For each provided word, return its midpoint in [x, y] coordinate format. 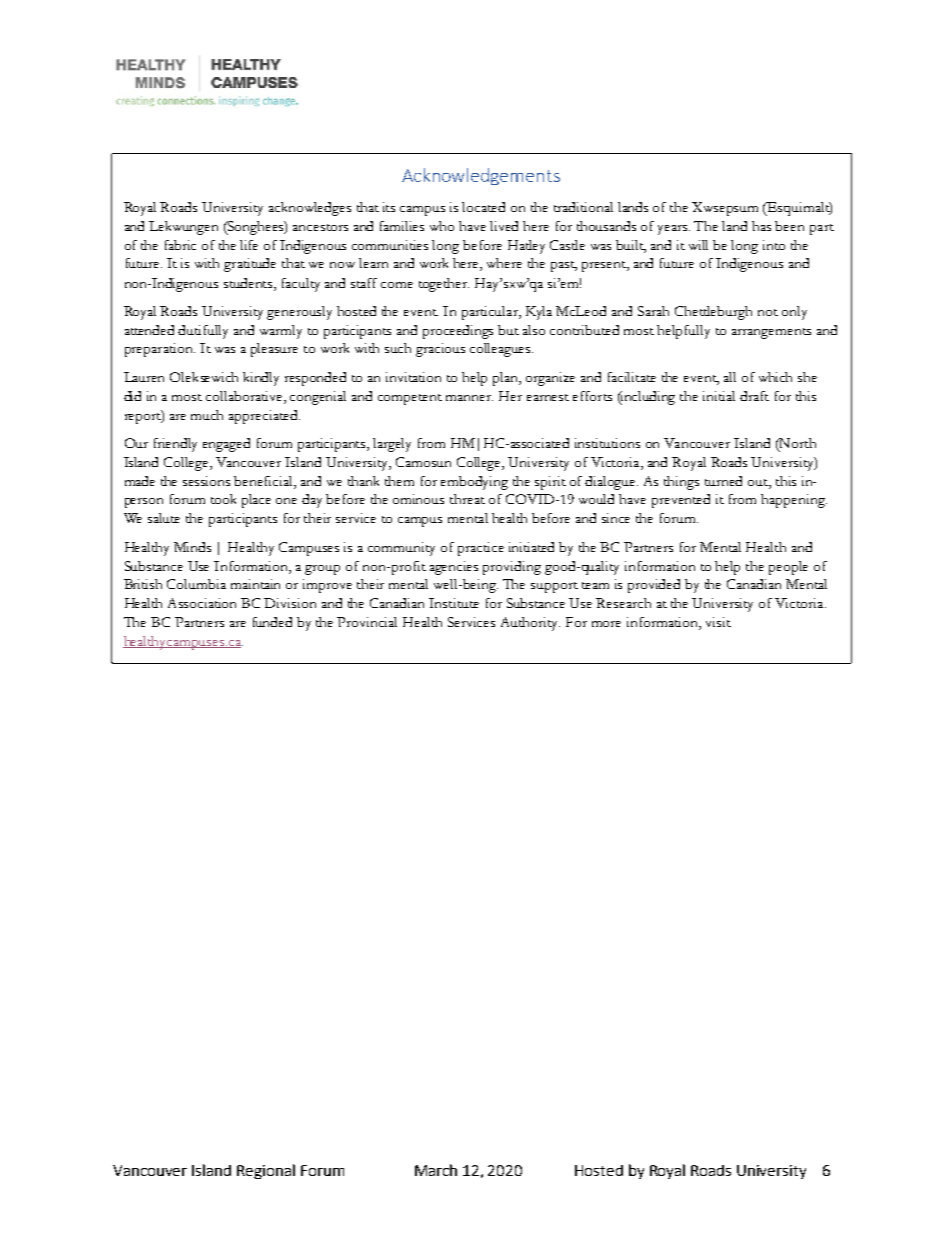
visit [718, 622]
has [761, 226]
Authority [530, 624]
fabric [180, 245]
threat [467, 499]
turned [723, 481]
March [436, 1170]
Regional [266, 1171]
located [483, 207]
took [223, 499]
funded [272, 622]
